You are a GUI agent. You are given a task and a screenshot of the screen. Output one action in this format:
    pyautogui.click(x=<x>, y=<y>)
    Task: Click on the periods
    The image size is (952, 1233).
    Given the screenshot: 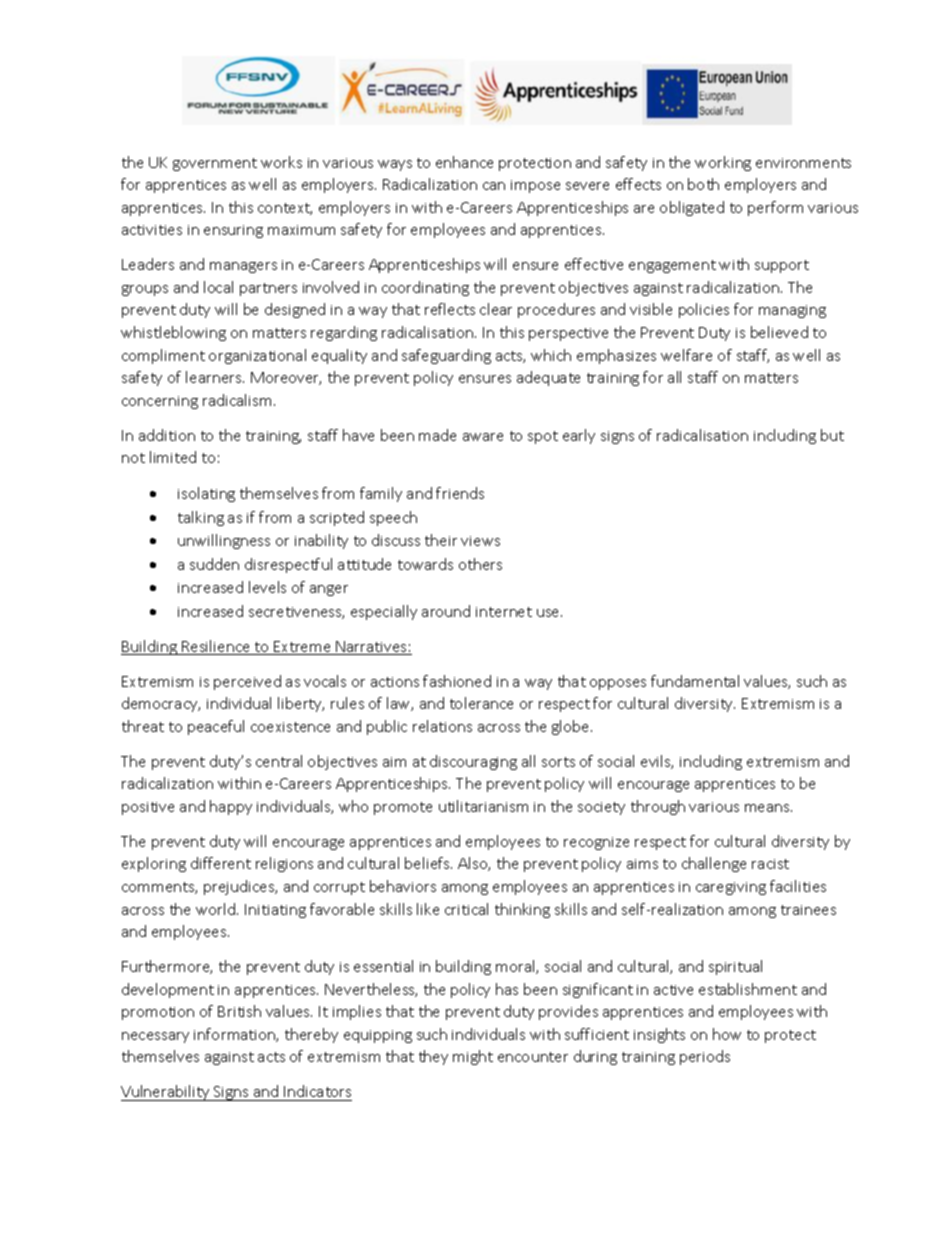 What is the action you would take?
    pyautogui.click(x=705, y=1057)
